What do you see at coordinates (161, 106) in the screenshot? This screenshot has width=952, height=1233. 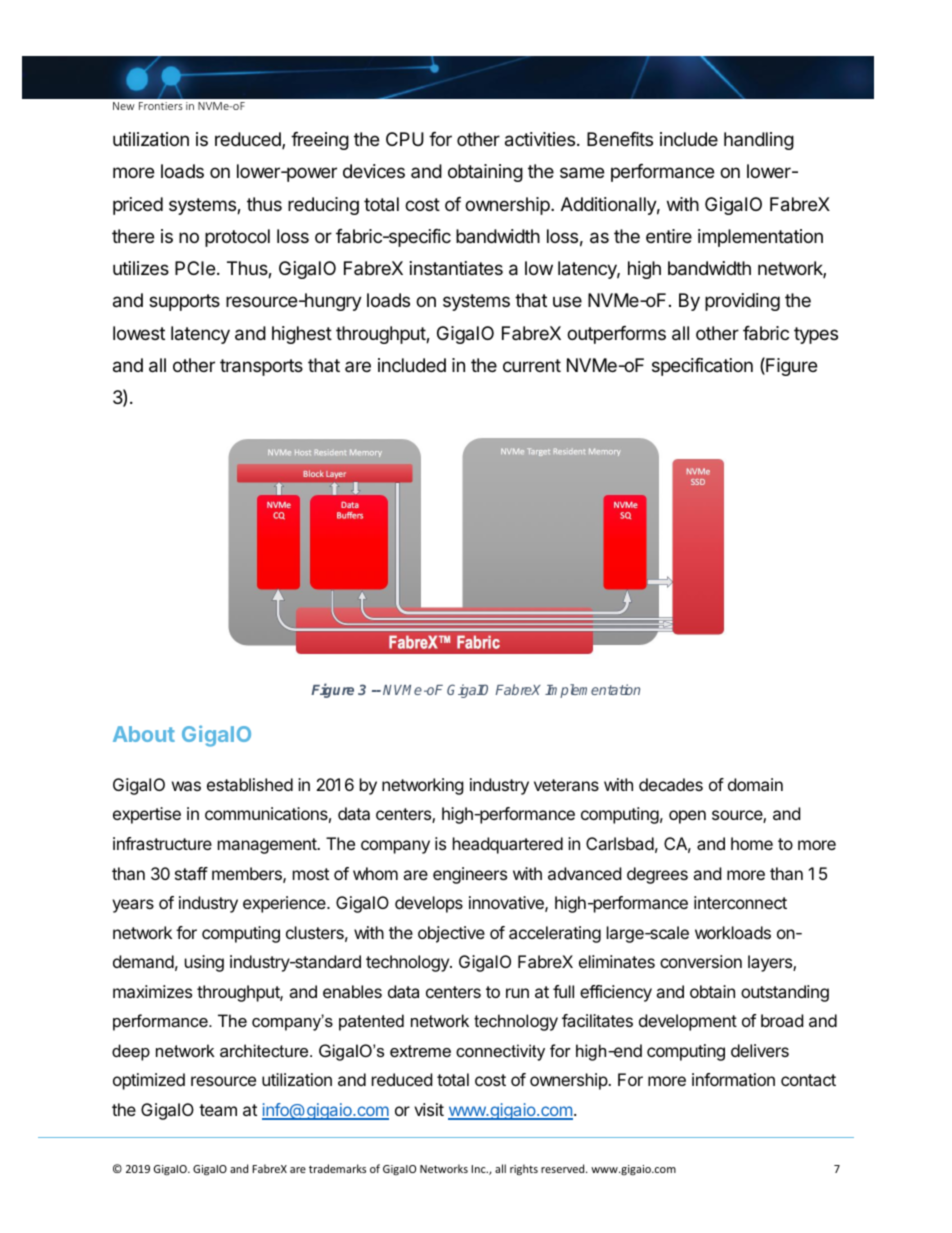 I see `Frontiers` at bounding box center [161, 106].
